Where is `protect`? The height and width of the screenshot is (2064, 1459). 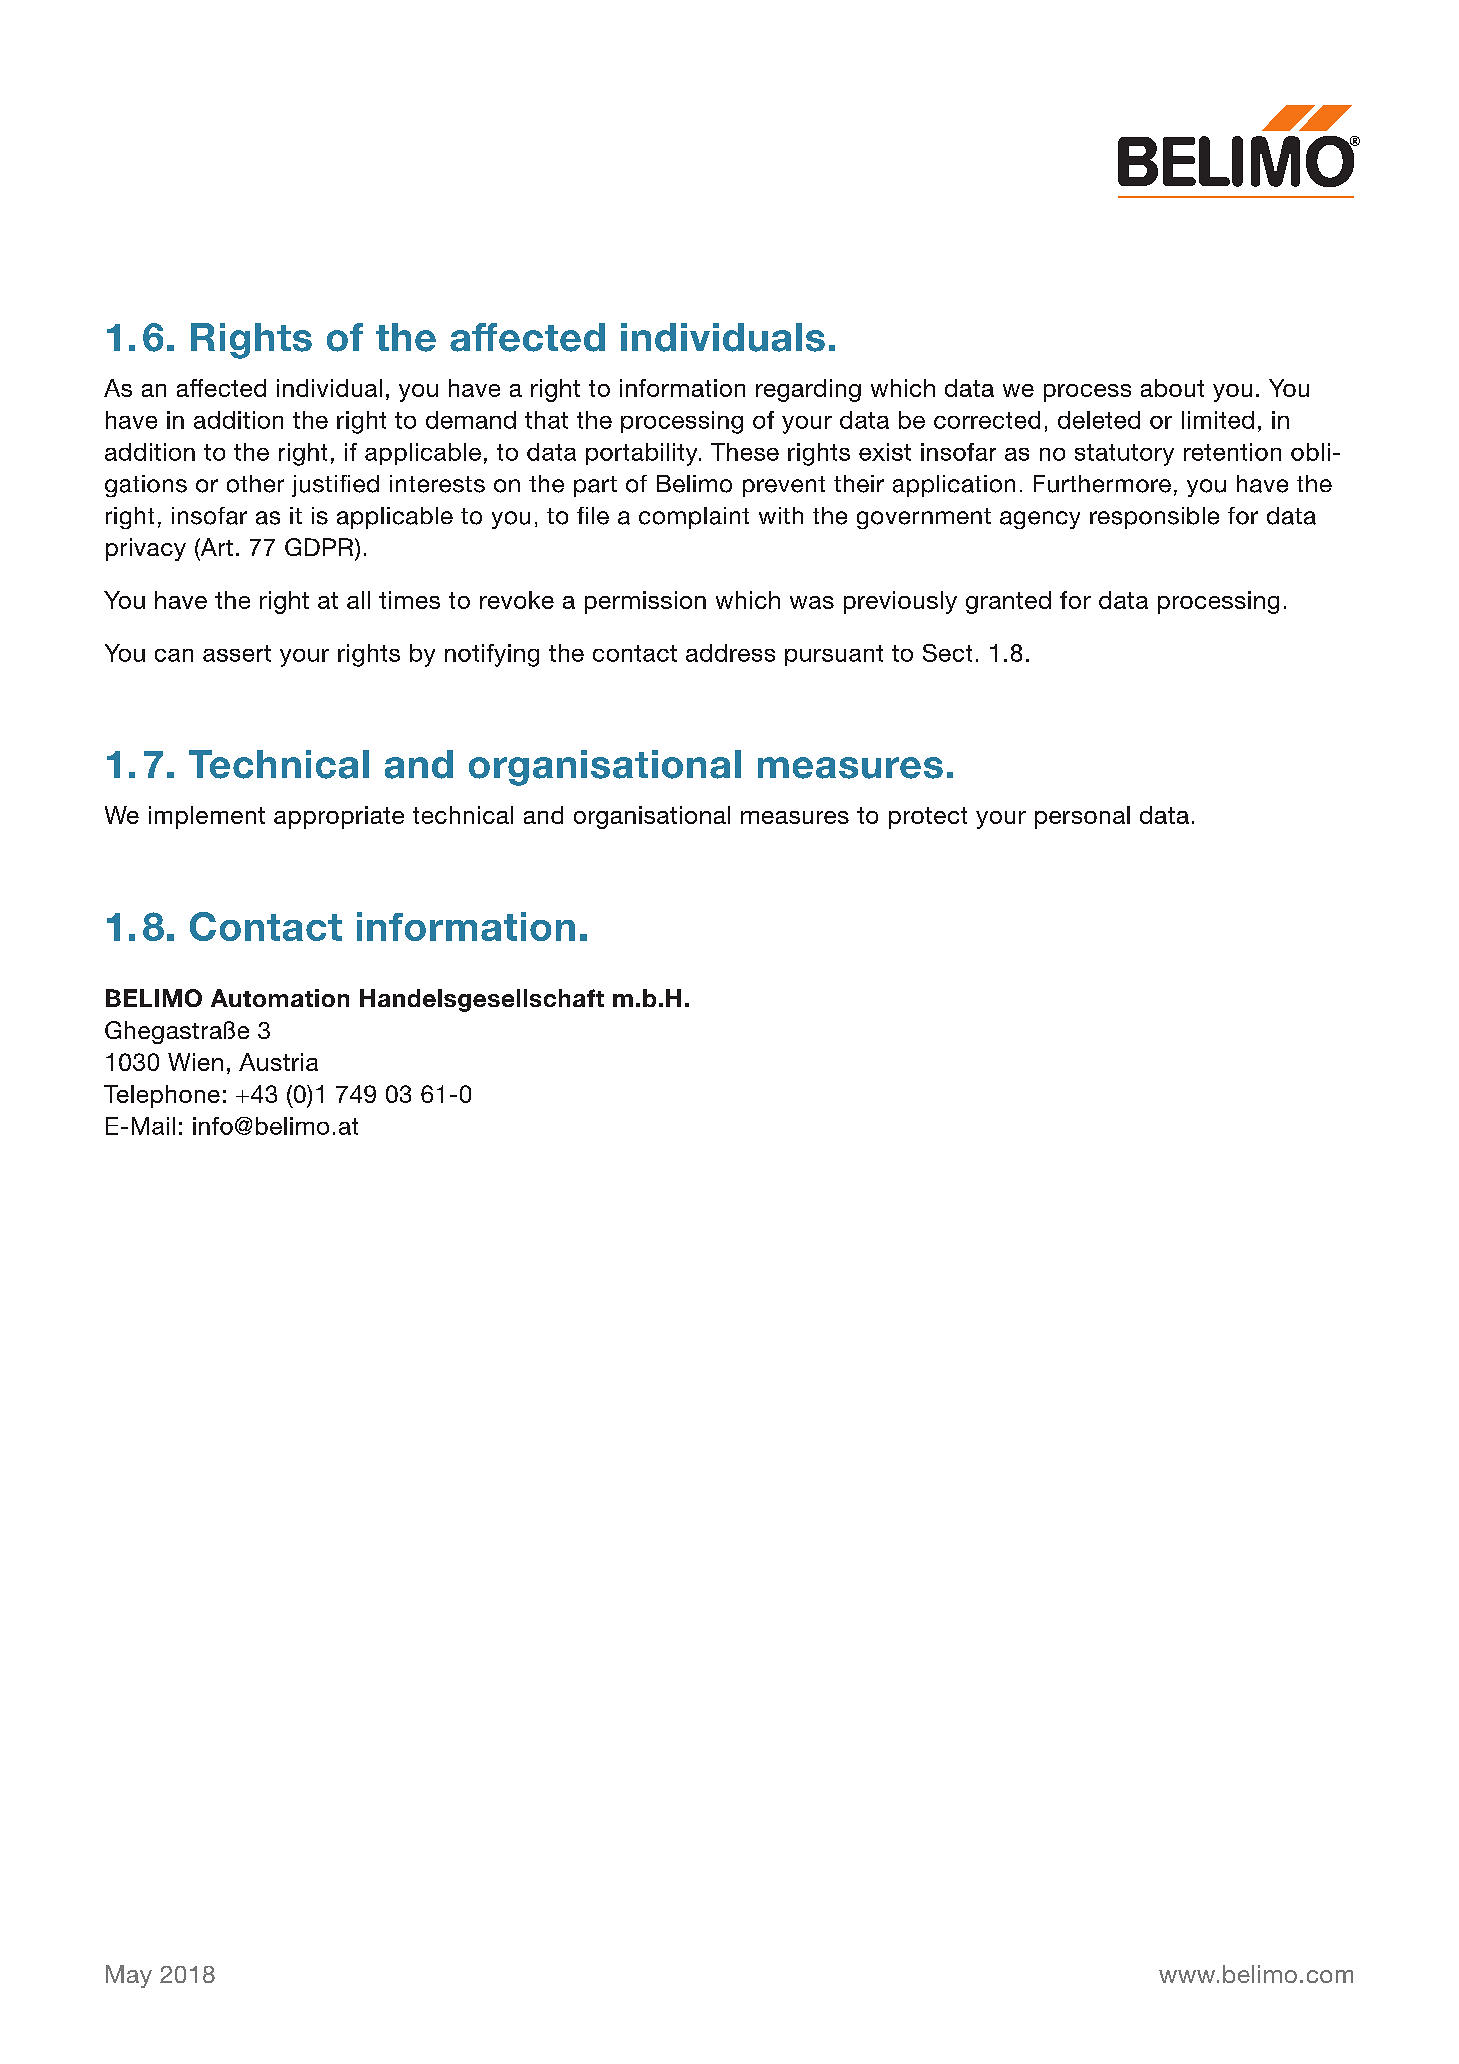 protect is located at coordinates (928, 818).
